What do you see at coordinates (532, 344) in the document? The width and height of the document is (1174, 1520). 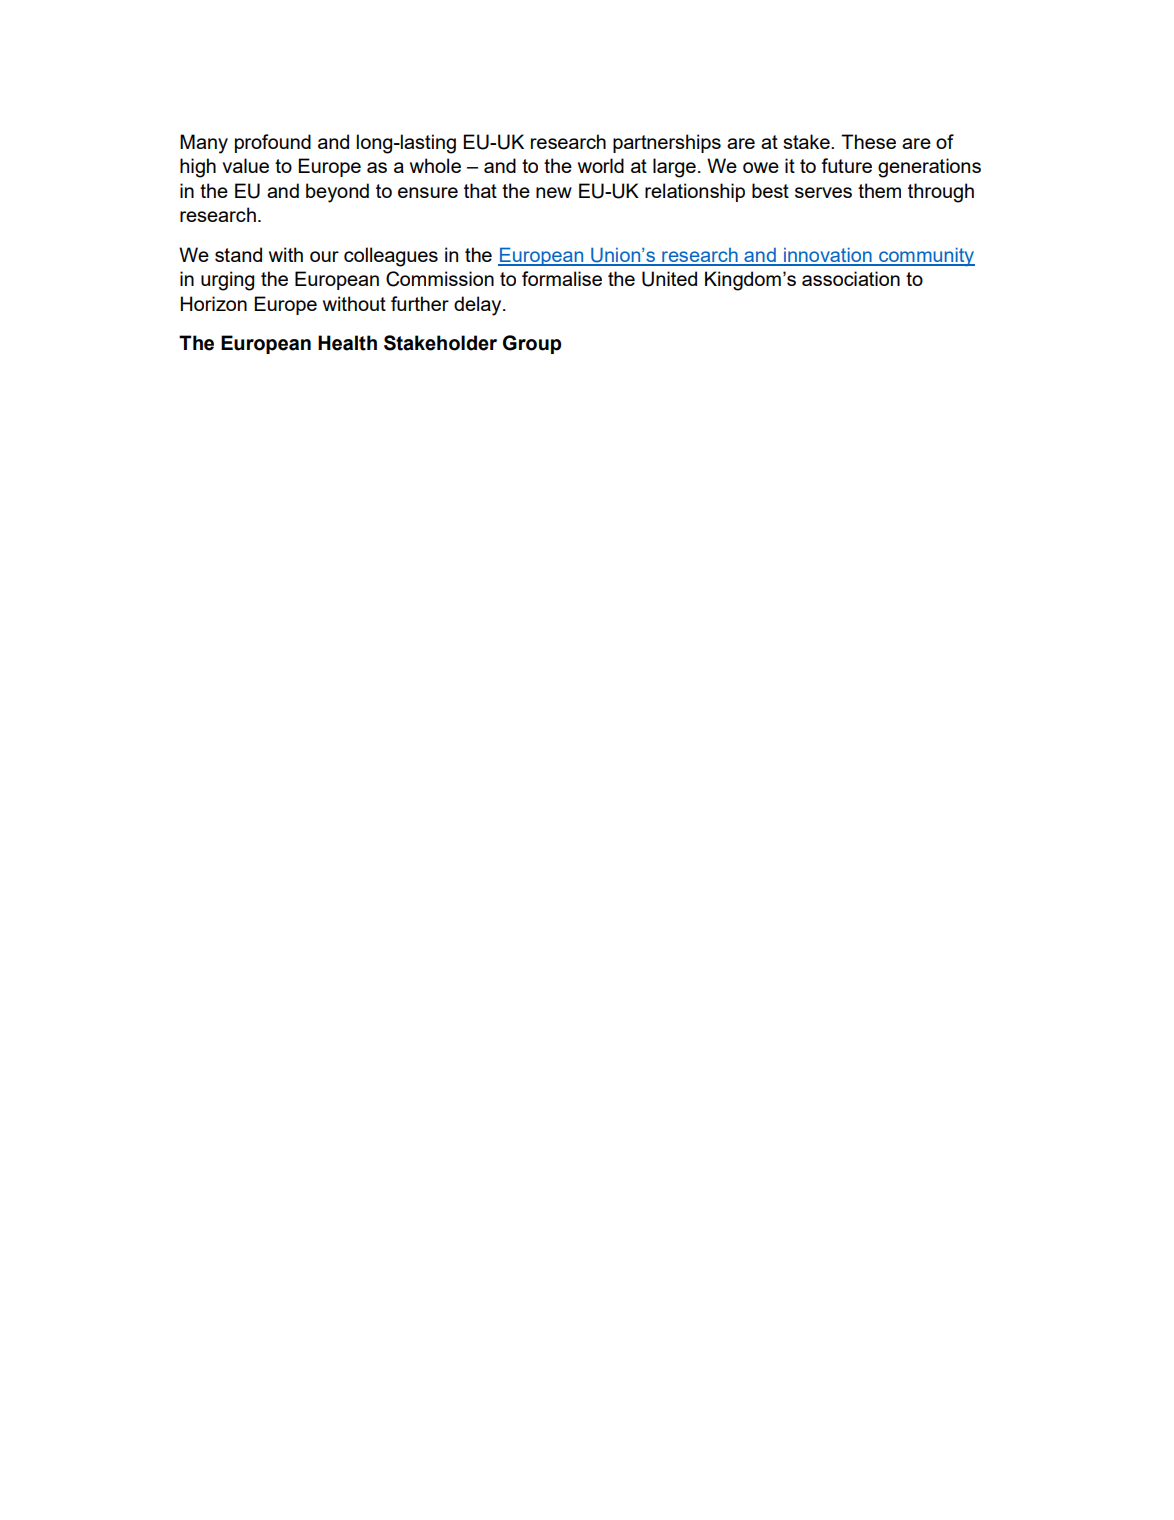 I see `Group` at bounding box center [532, 344].
